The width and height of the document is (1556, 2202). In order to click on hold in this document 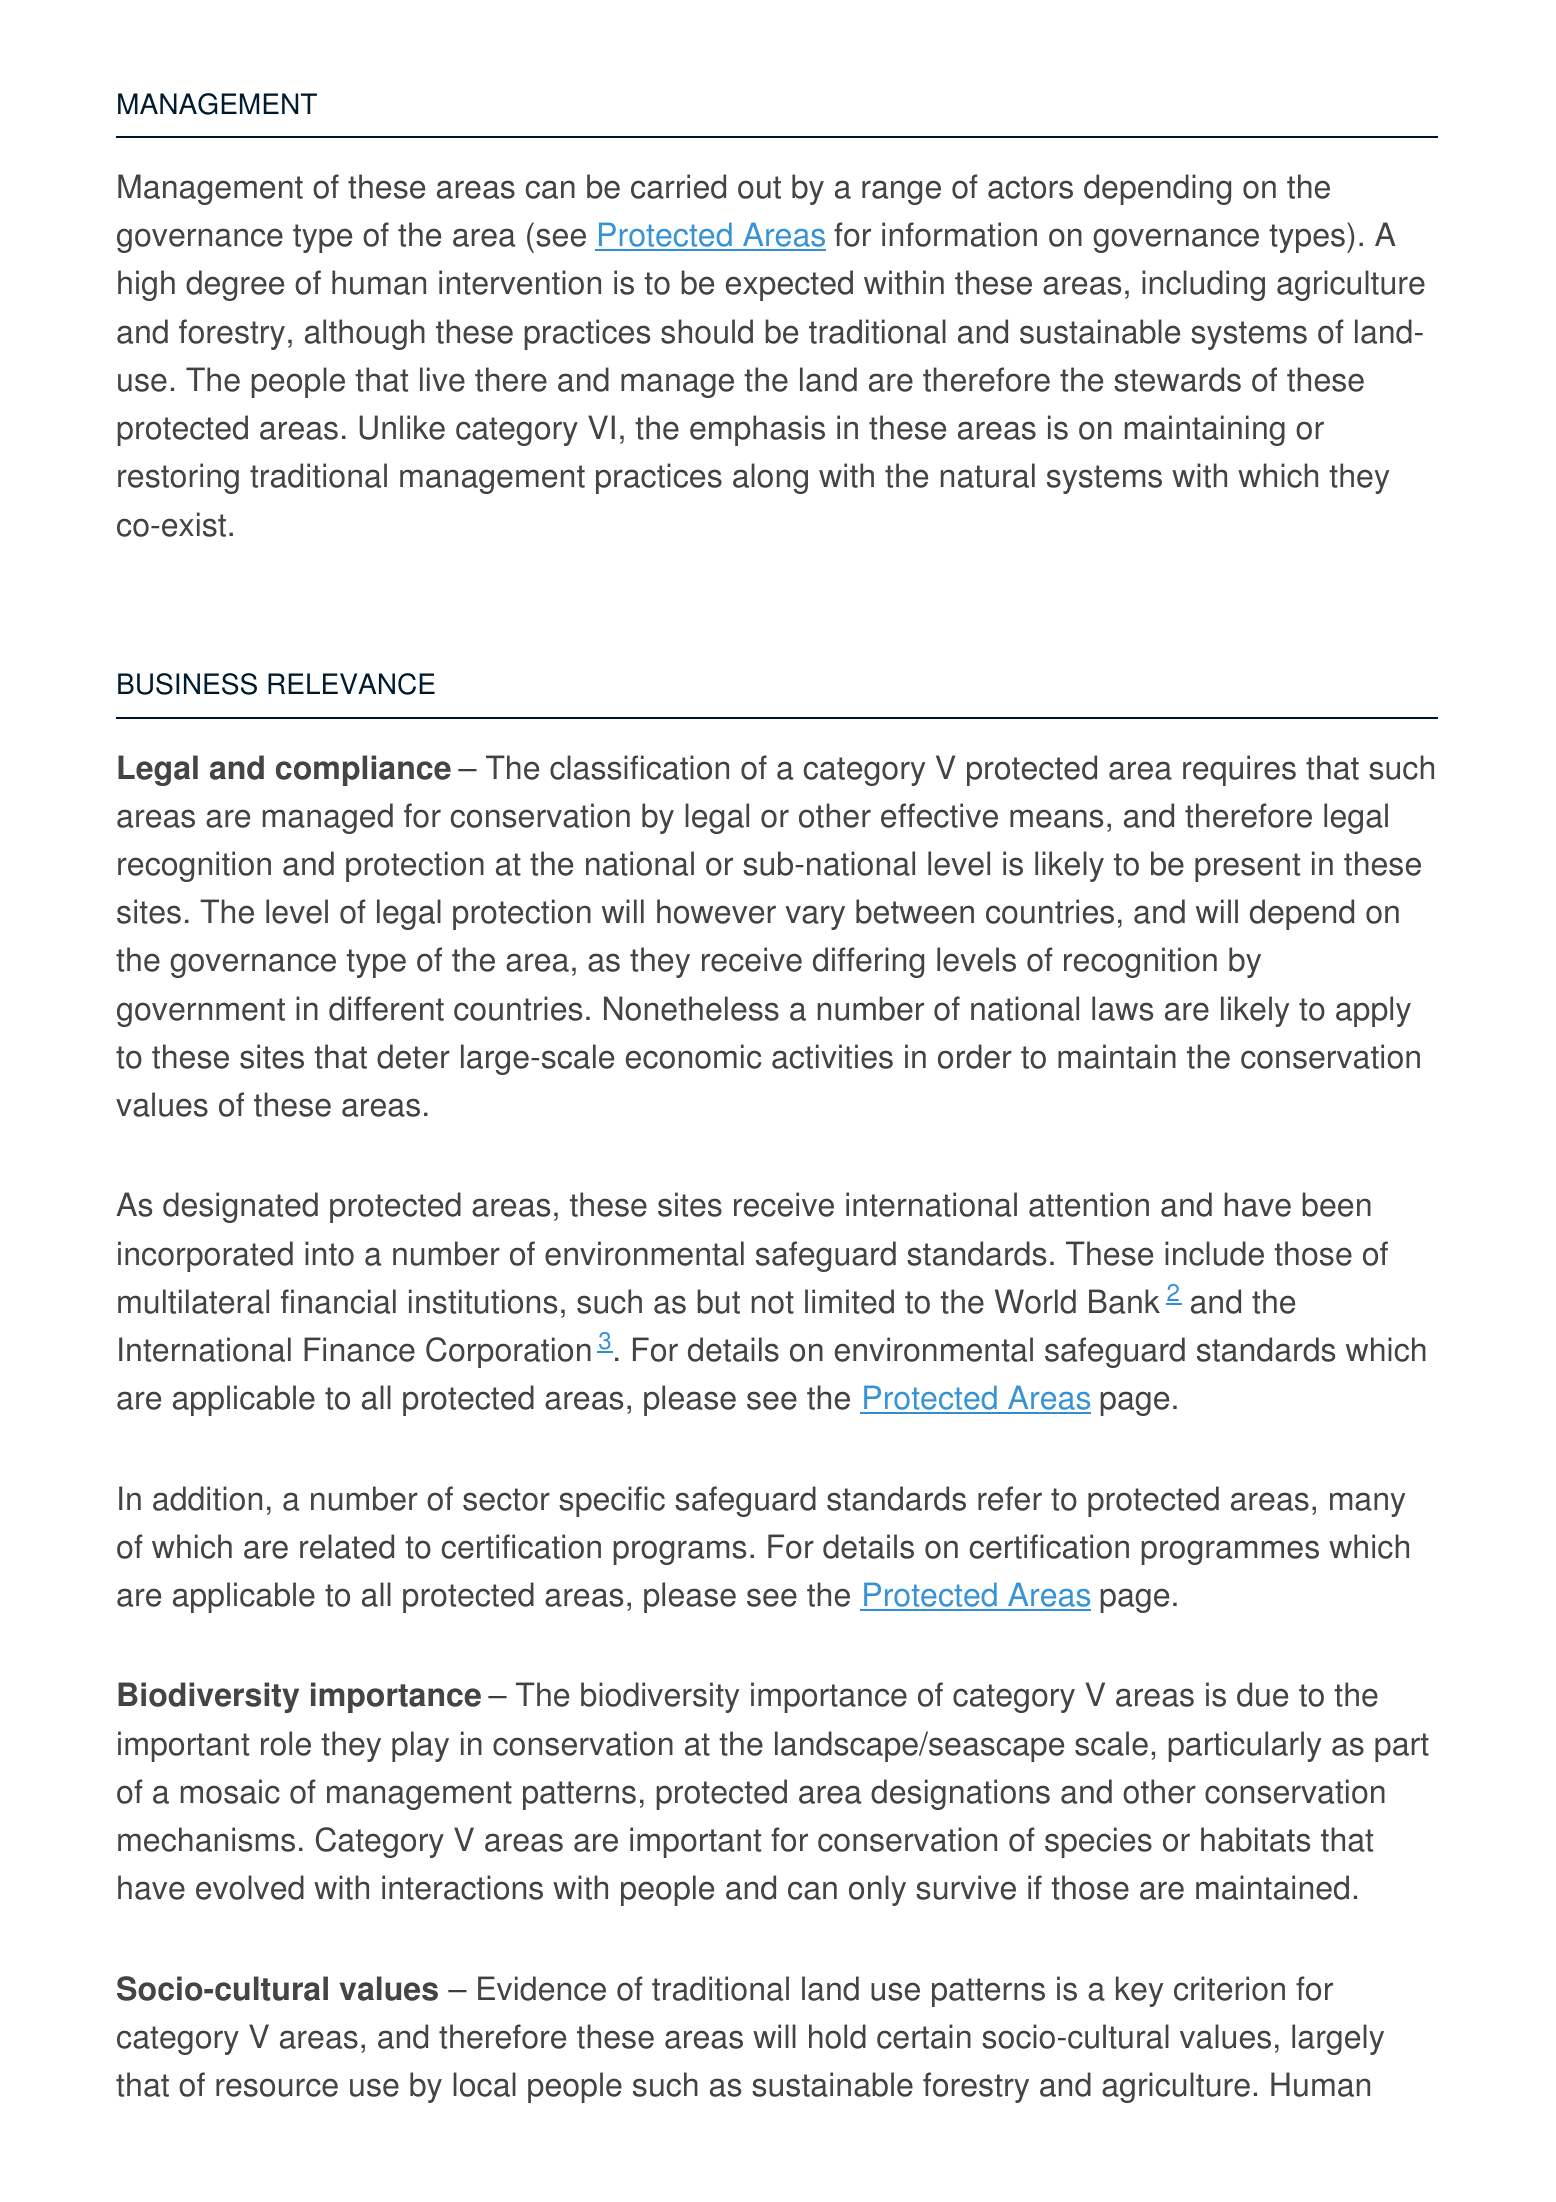, I will do `click(837, 2036)`.
